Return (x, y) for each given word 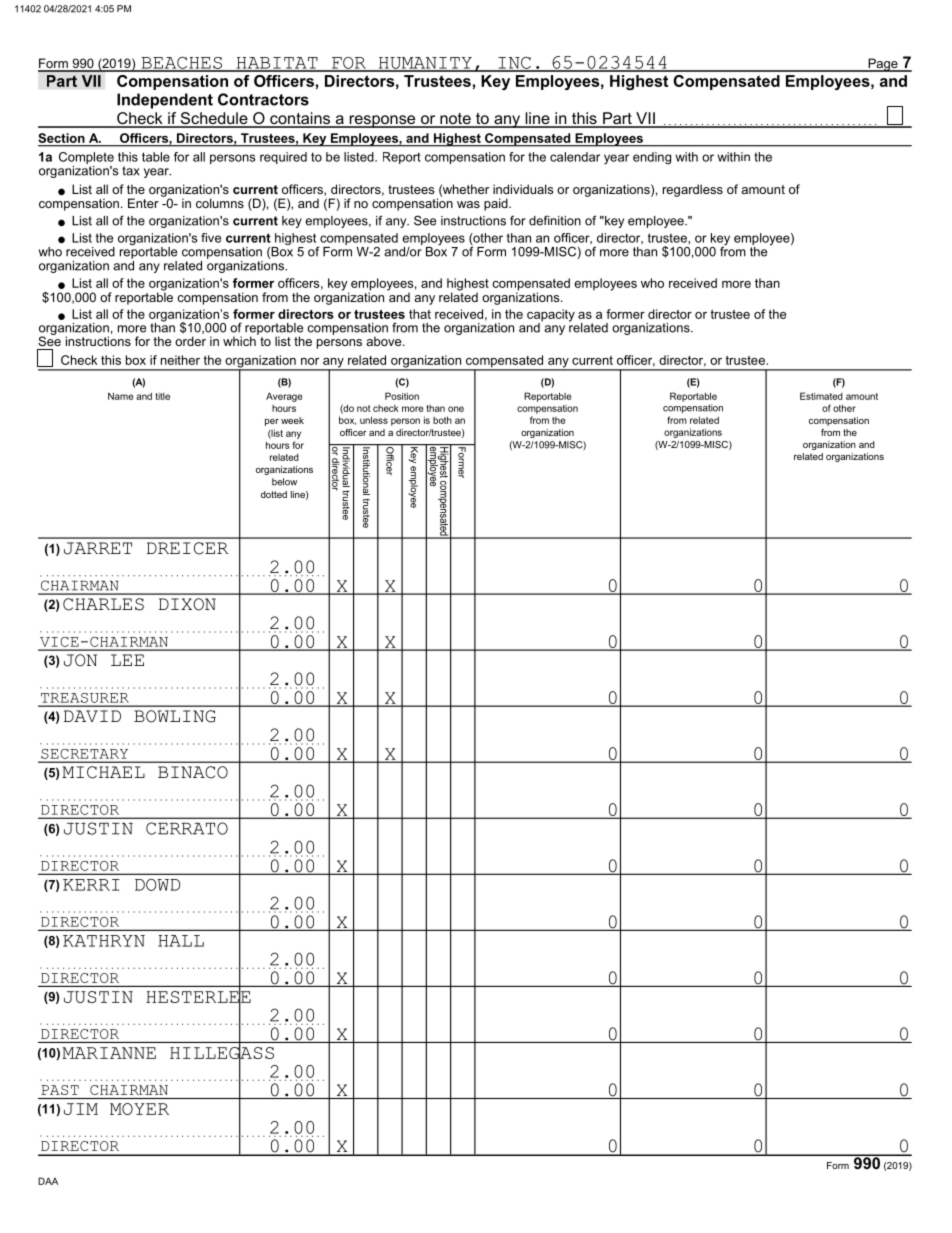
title (162, 396)
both (442, 420)
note (455, 120)
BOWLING (175, 716)
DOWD (157, 885)
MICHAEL (103, 772)
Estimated (821, 396)
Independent (165, 101)
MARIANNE (109, 1053)
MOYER (139, 1109)
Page (883, 65)
